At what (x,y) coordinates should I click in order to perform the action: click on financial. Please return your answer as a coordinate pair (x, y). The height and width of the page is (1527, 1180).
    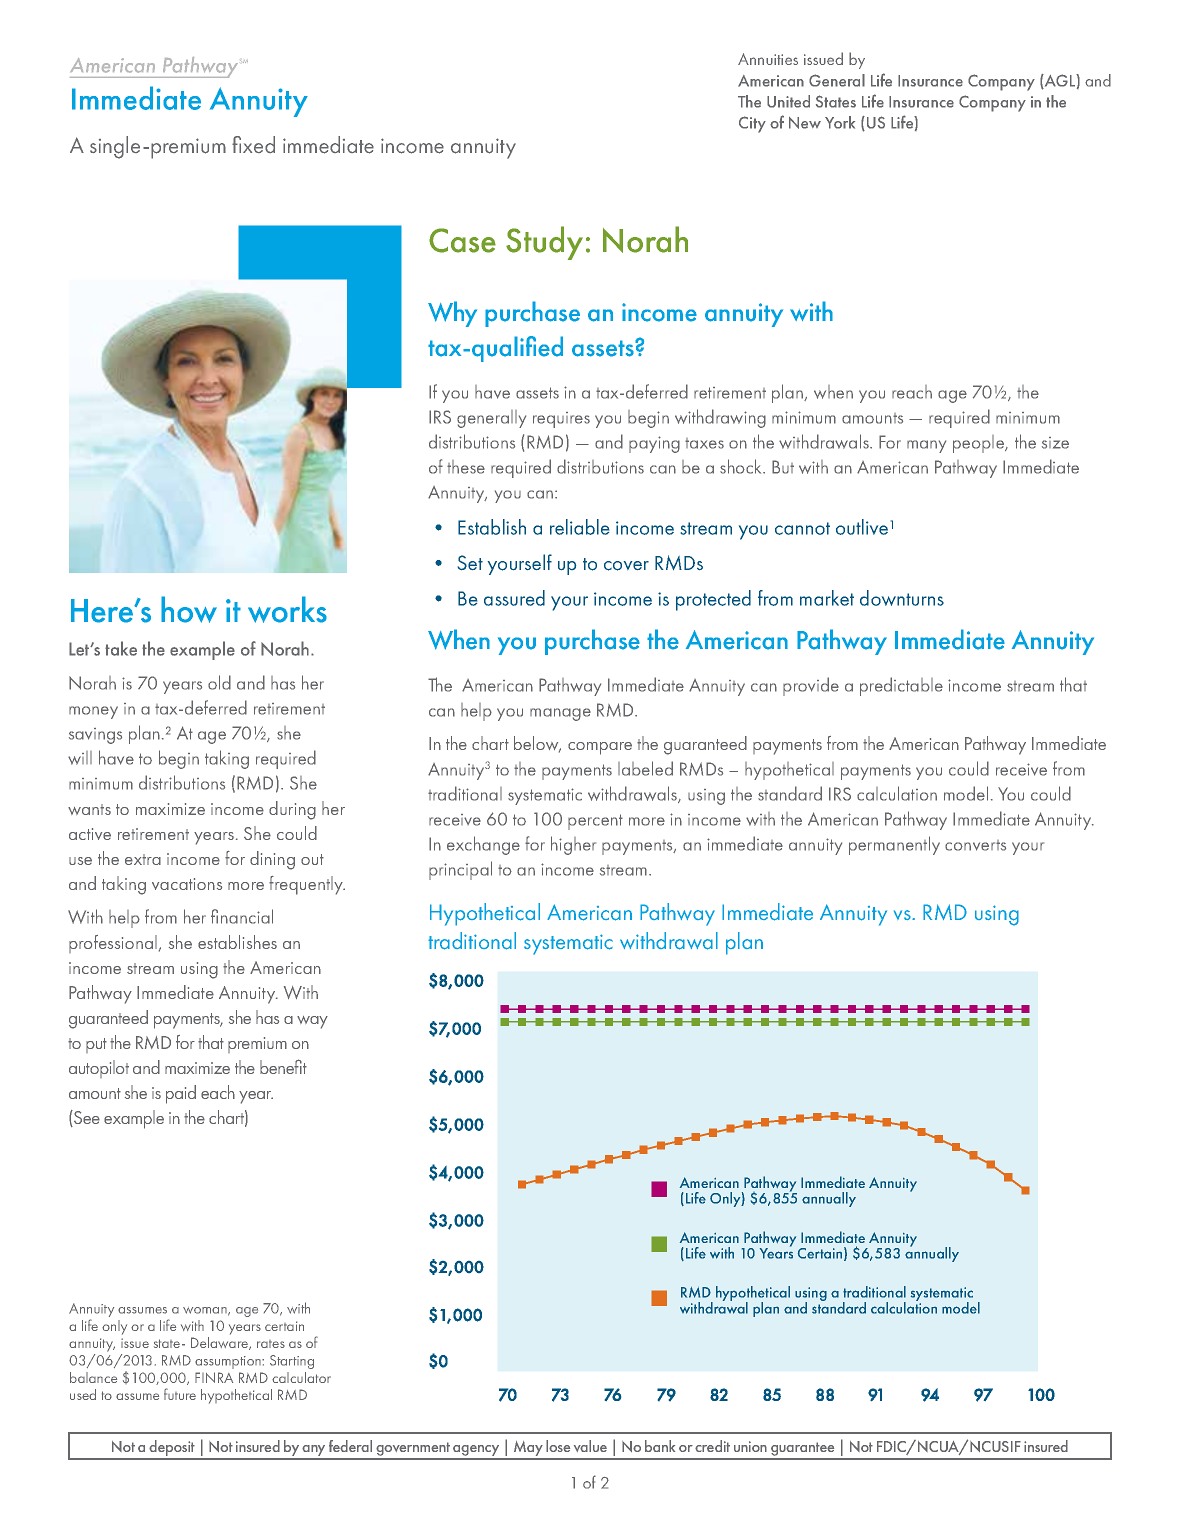
    Looking at the image, I should click on (242, 916).
